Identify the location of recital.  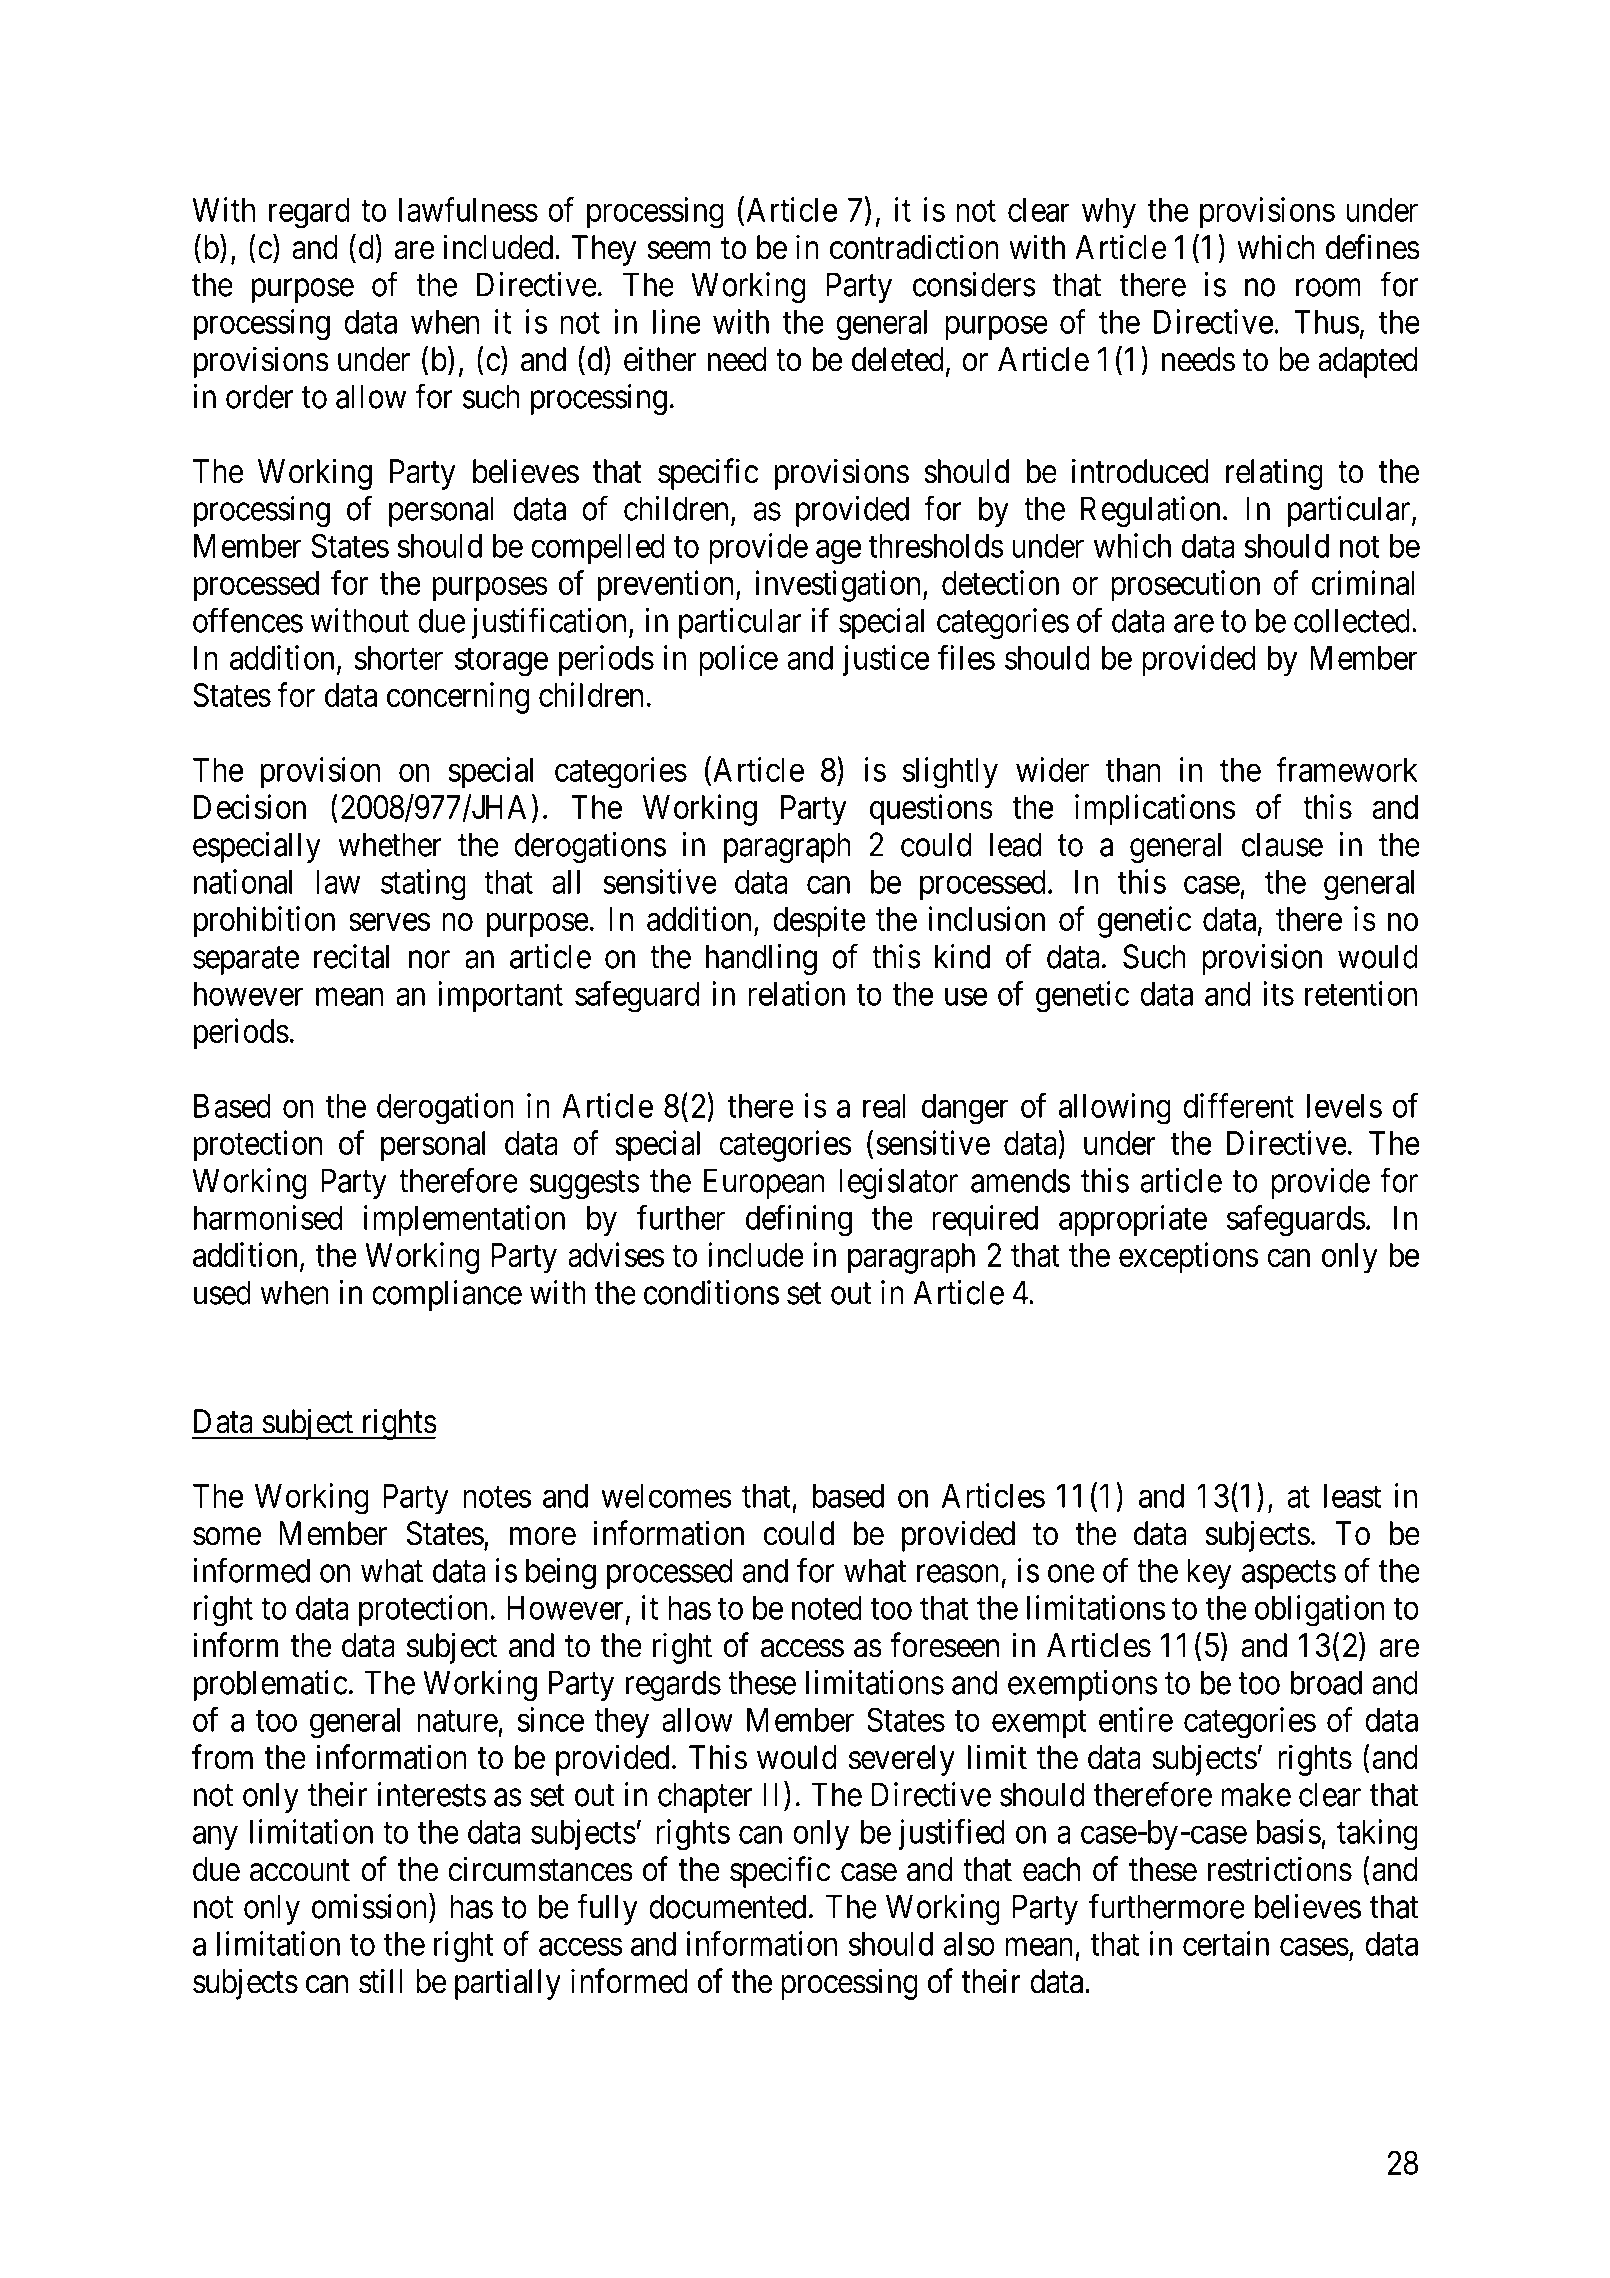
(351, 956).
